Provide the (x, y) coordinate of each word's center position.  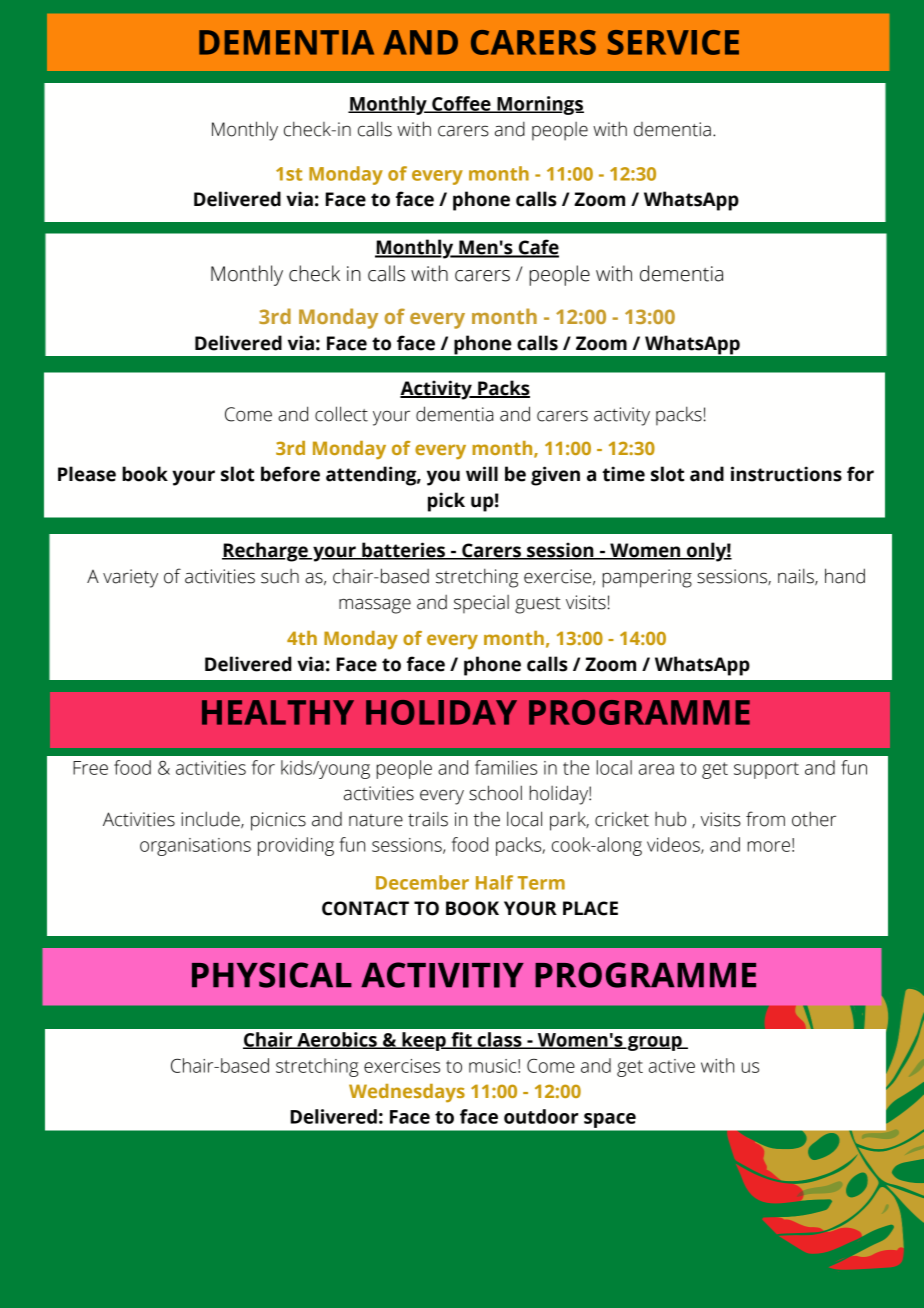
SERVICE (673, 42)
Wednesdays (407, 1093)
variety (130, 578)
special (481, 604)
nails (797, 577)
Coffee (461, 104)
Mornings (539, 105)
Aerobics (337, 1040)
